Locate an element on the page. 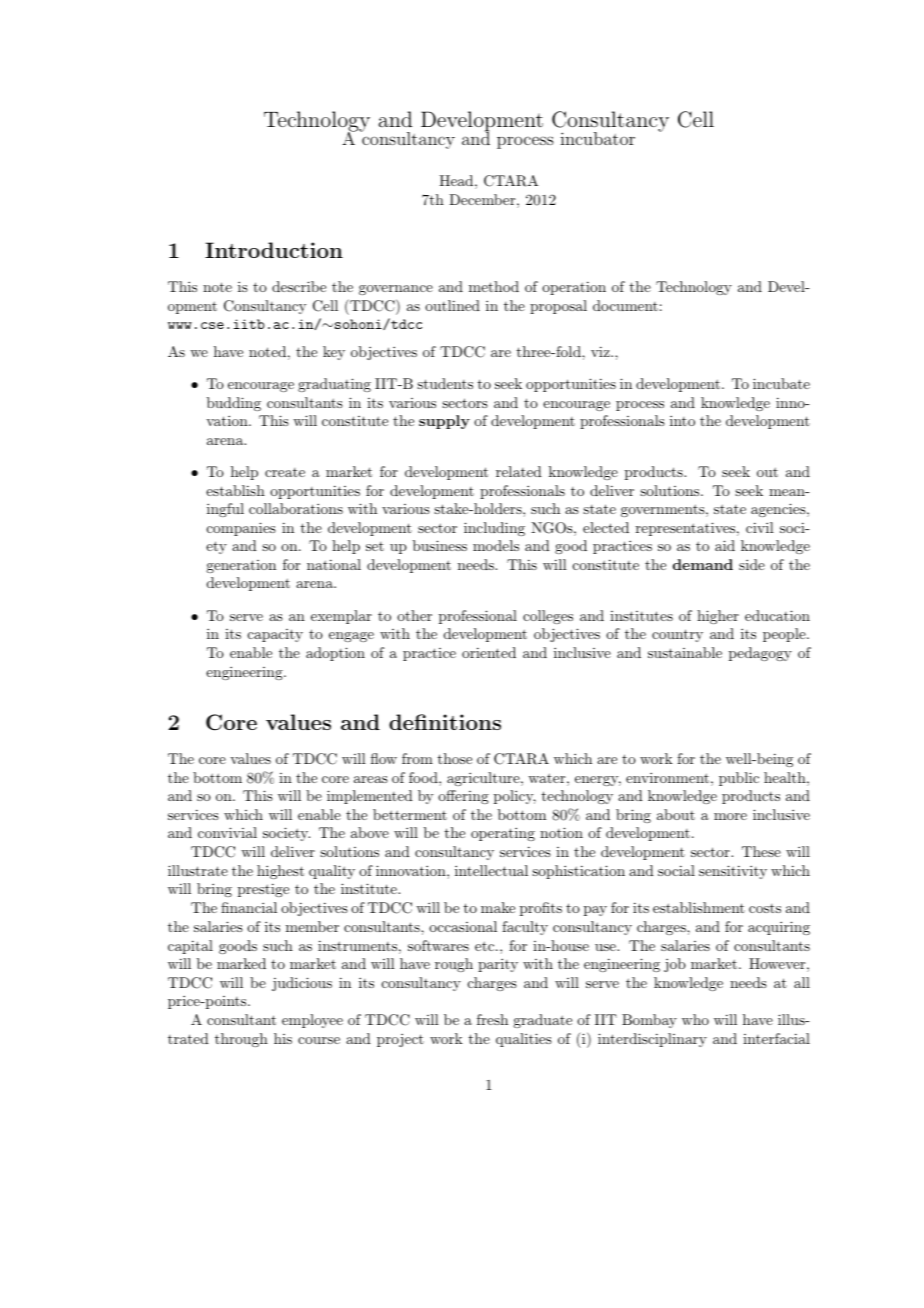 This image has height=1308, width=924. higher is located at coordinates (718, 617).
